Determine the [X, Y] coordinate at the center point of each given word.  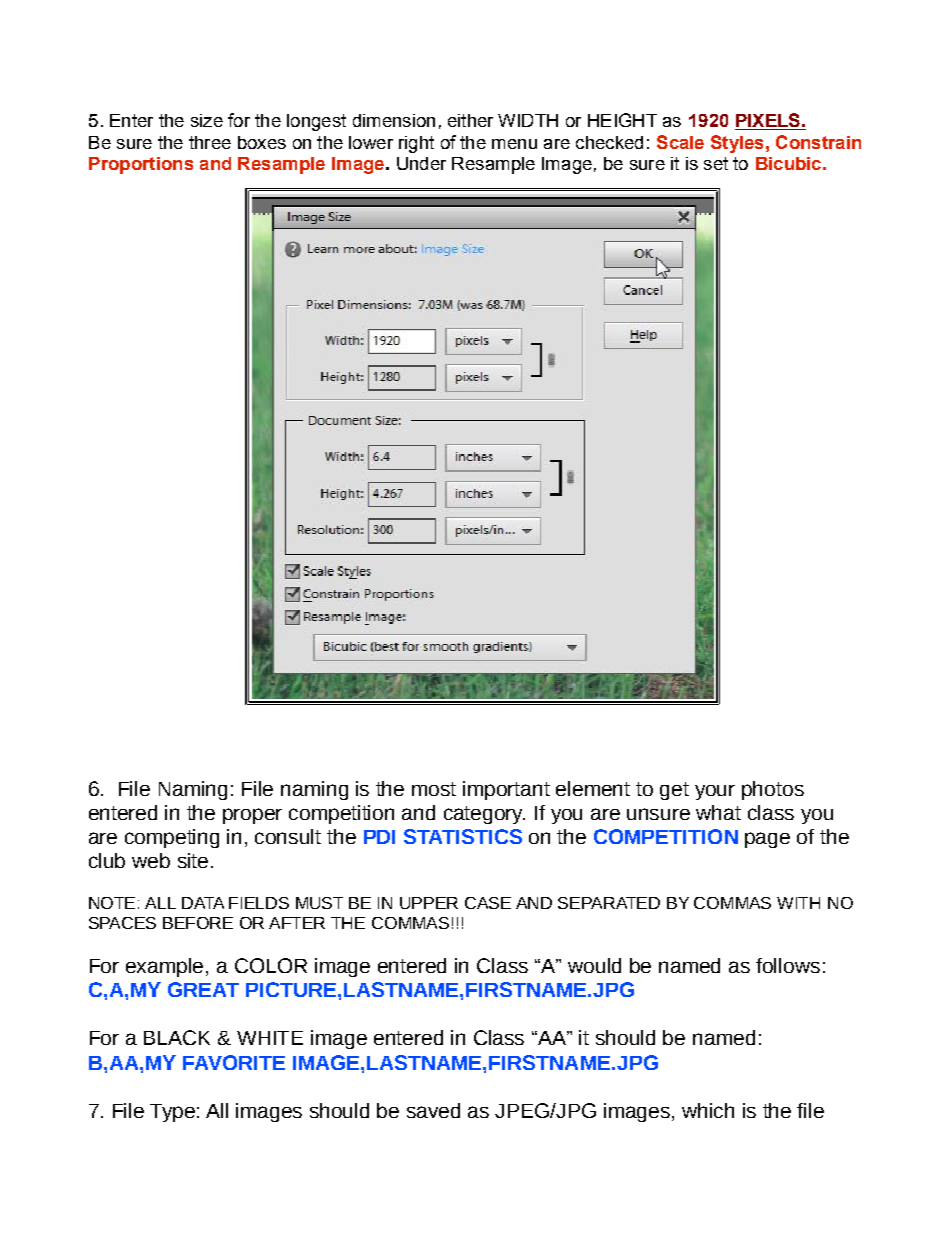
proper [252, 816]
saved [433, 1110]
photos [773, 790]
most [434, 789]
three [210, 142]
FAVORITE [234, 1062]
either [470, 120]
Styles [737, 144]
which [708, 1110]
